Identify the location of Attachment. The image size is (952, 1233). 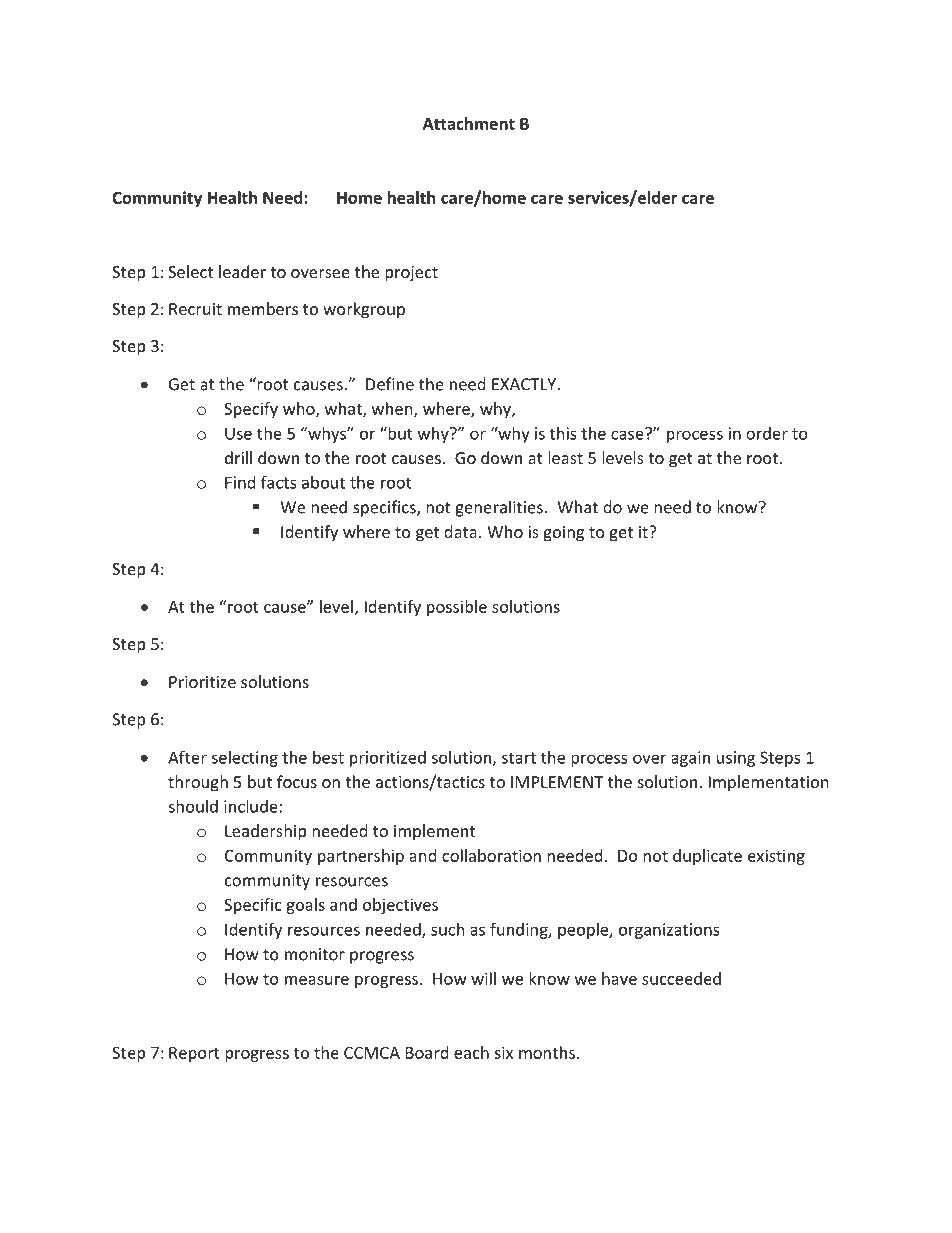
(469, 123).
